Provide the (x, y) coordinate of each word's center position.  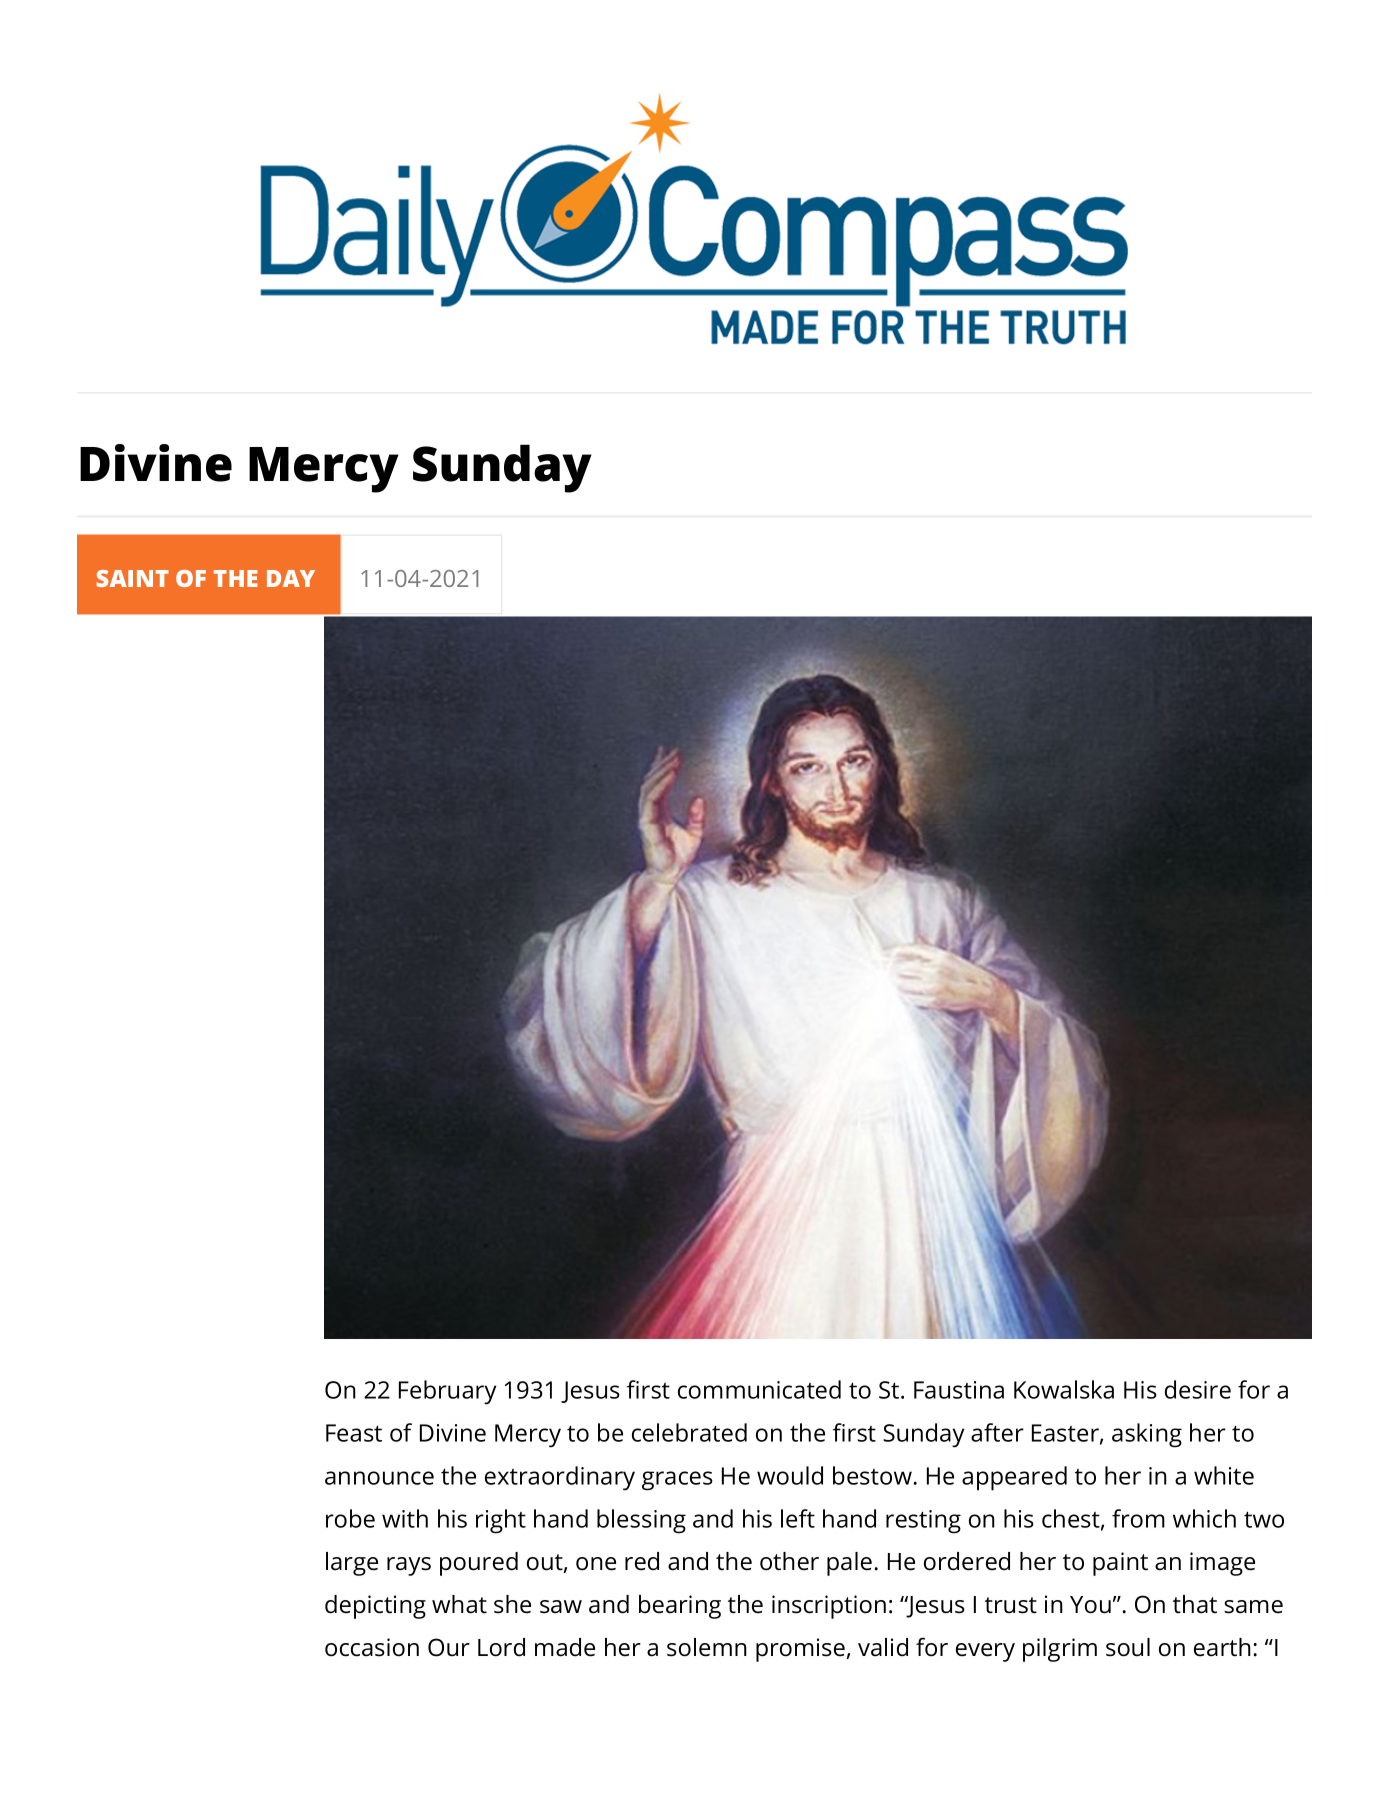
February (448, 1392)
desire (1198, 1389)
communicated (759, 1389)
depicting (375, 1607)
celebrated (689, 1432)
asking (1147, 1435)
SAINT (132, 578)
